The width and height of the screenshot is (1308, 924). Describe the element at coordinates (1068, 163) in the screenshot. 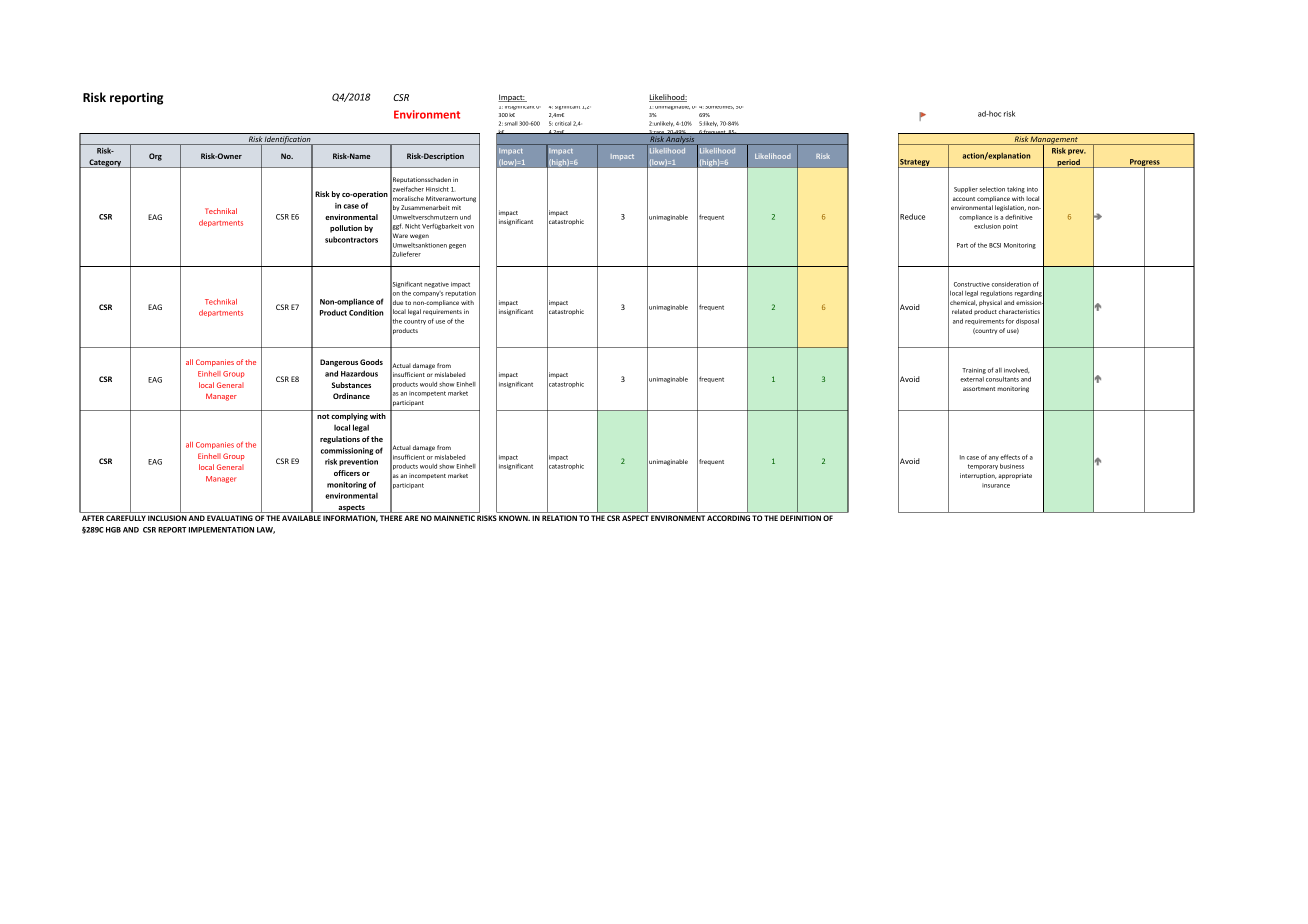

I see `period` at that location.
